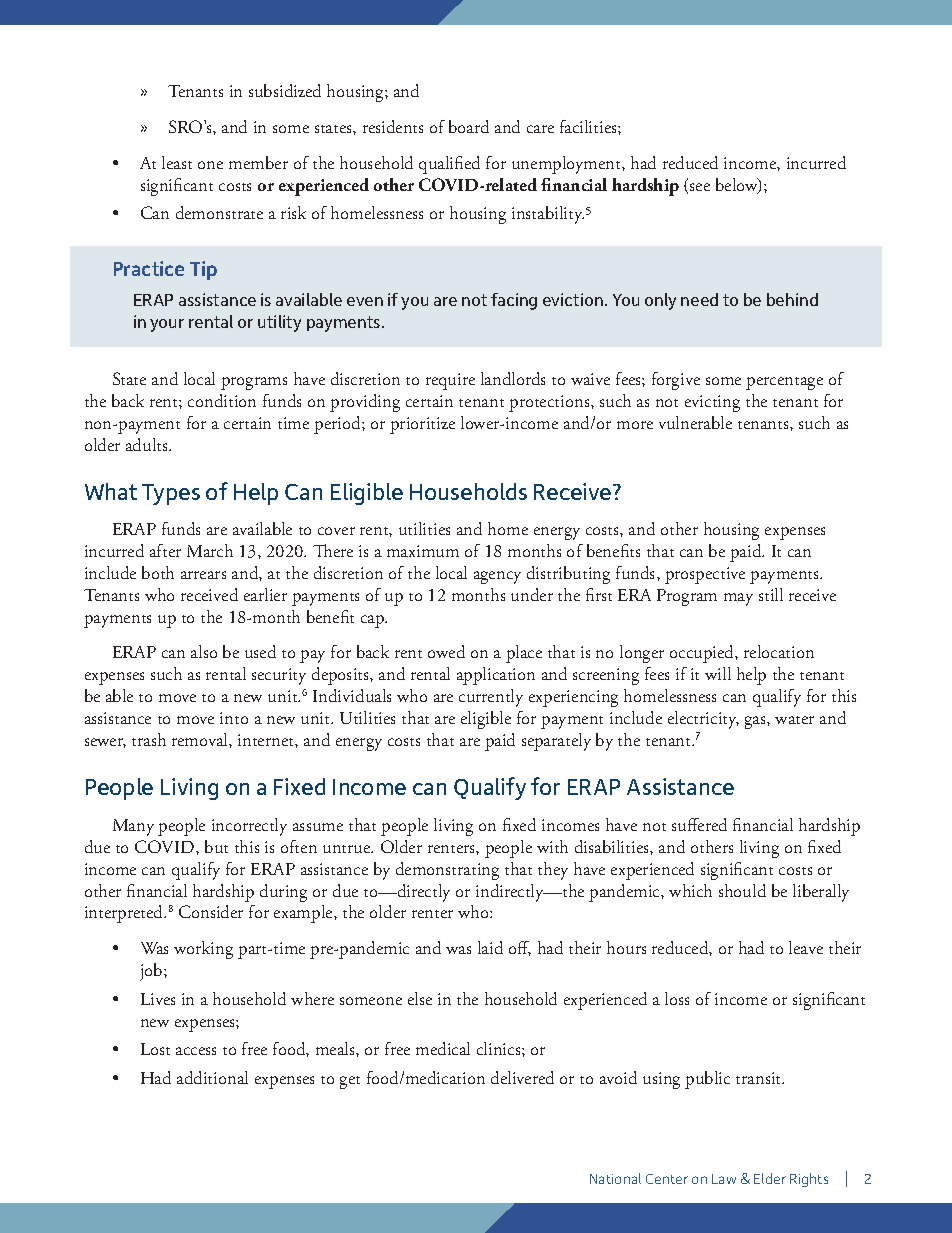 This screenshot has width=952, height=1233. Describe the element at coordinates (222, 400) in the screenshot. I see `condition` at that location.
